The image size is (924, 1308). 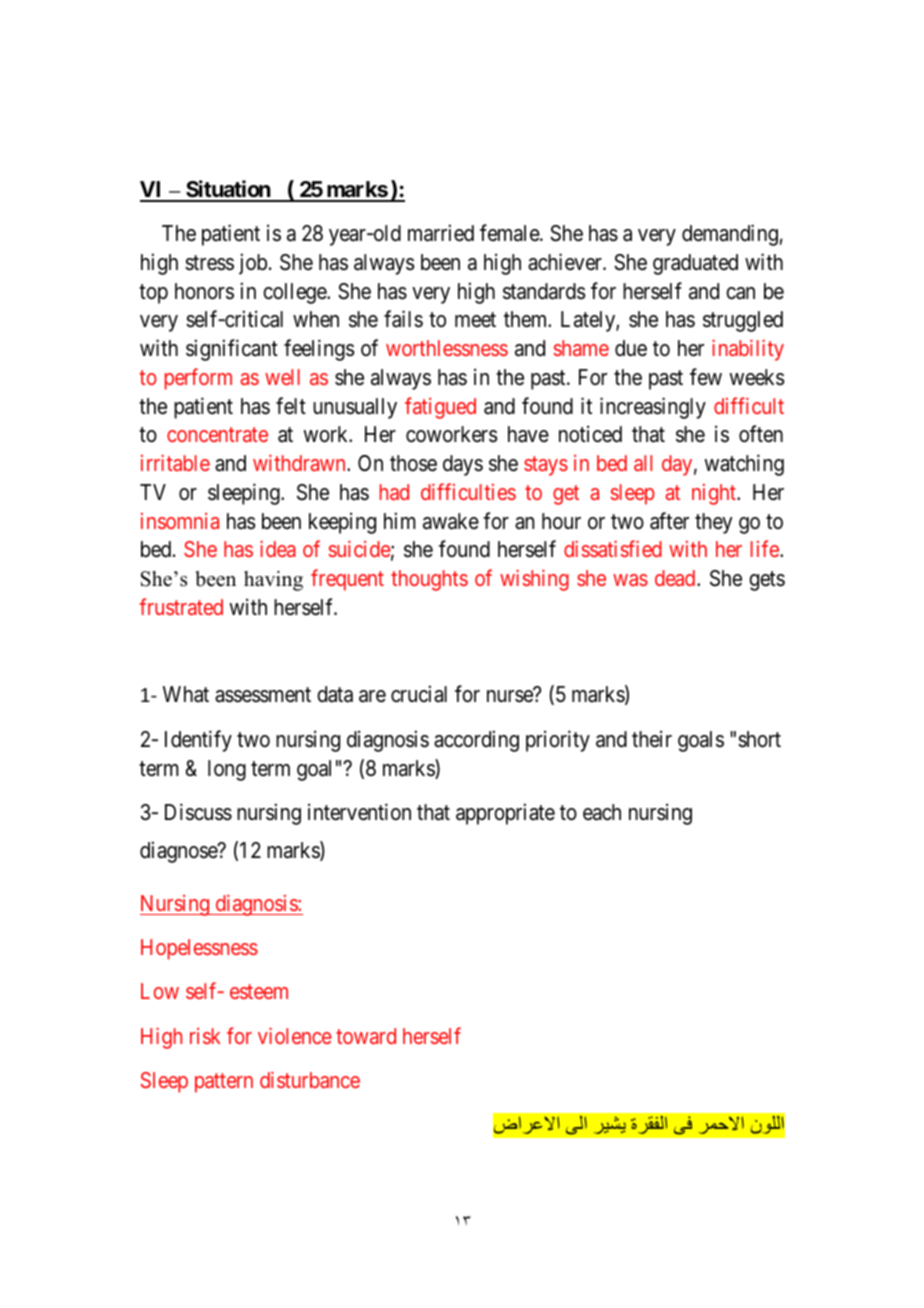 I want to click on their, so click(x=652, y=738).
